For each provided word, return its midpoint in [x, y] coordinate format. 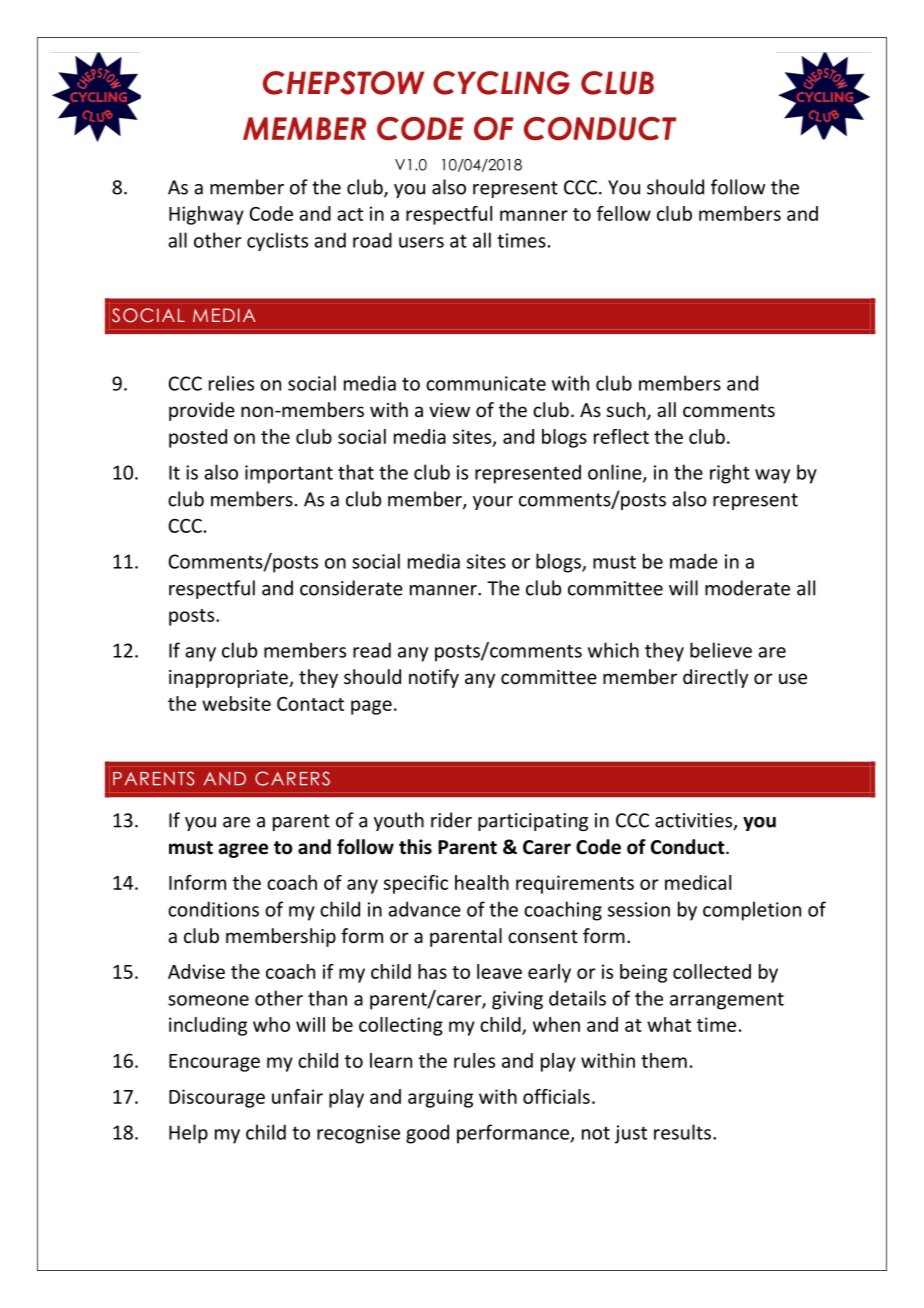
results [682, 1132]
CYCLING [501, 83]
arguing [440, 1098]
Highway [206, 215]
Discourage [217, 1098]
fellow [624, 213]
